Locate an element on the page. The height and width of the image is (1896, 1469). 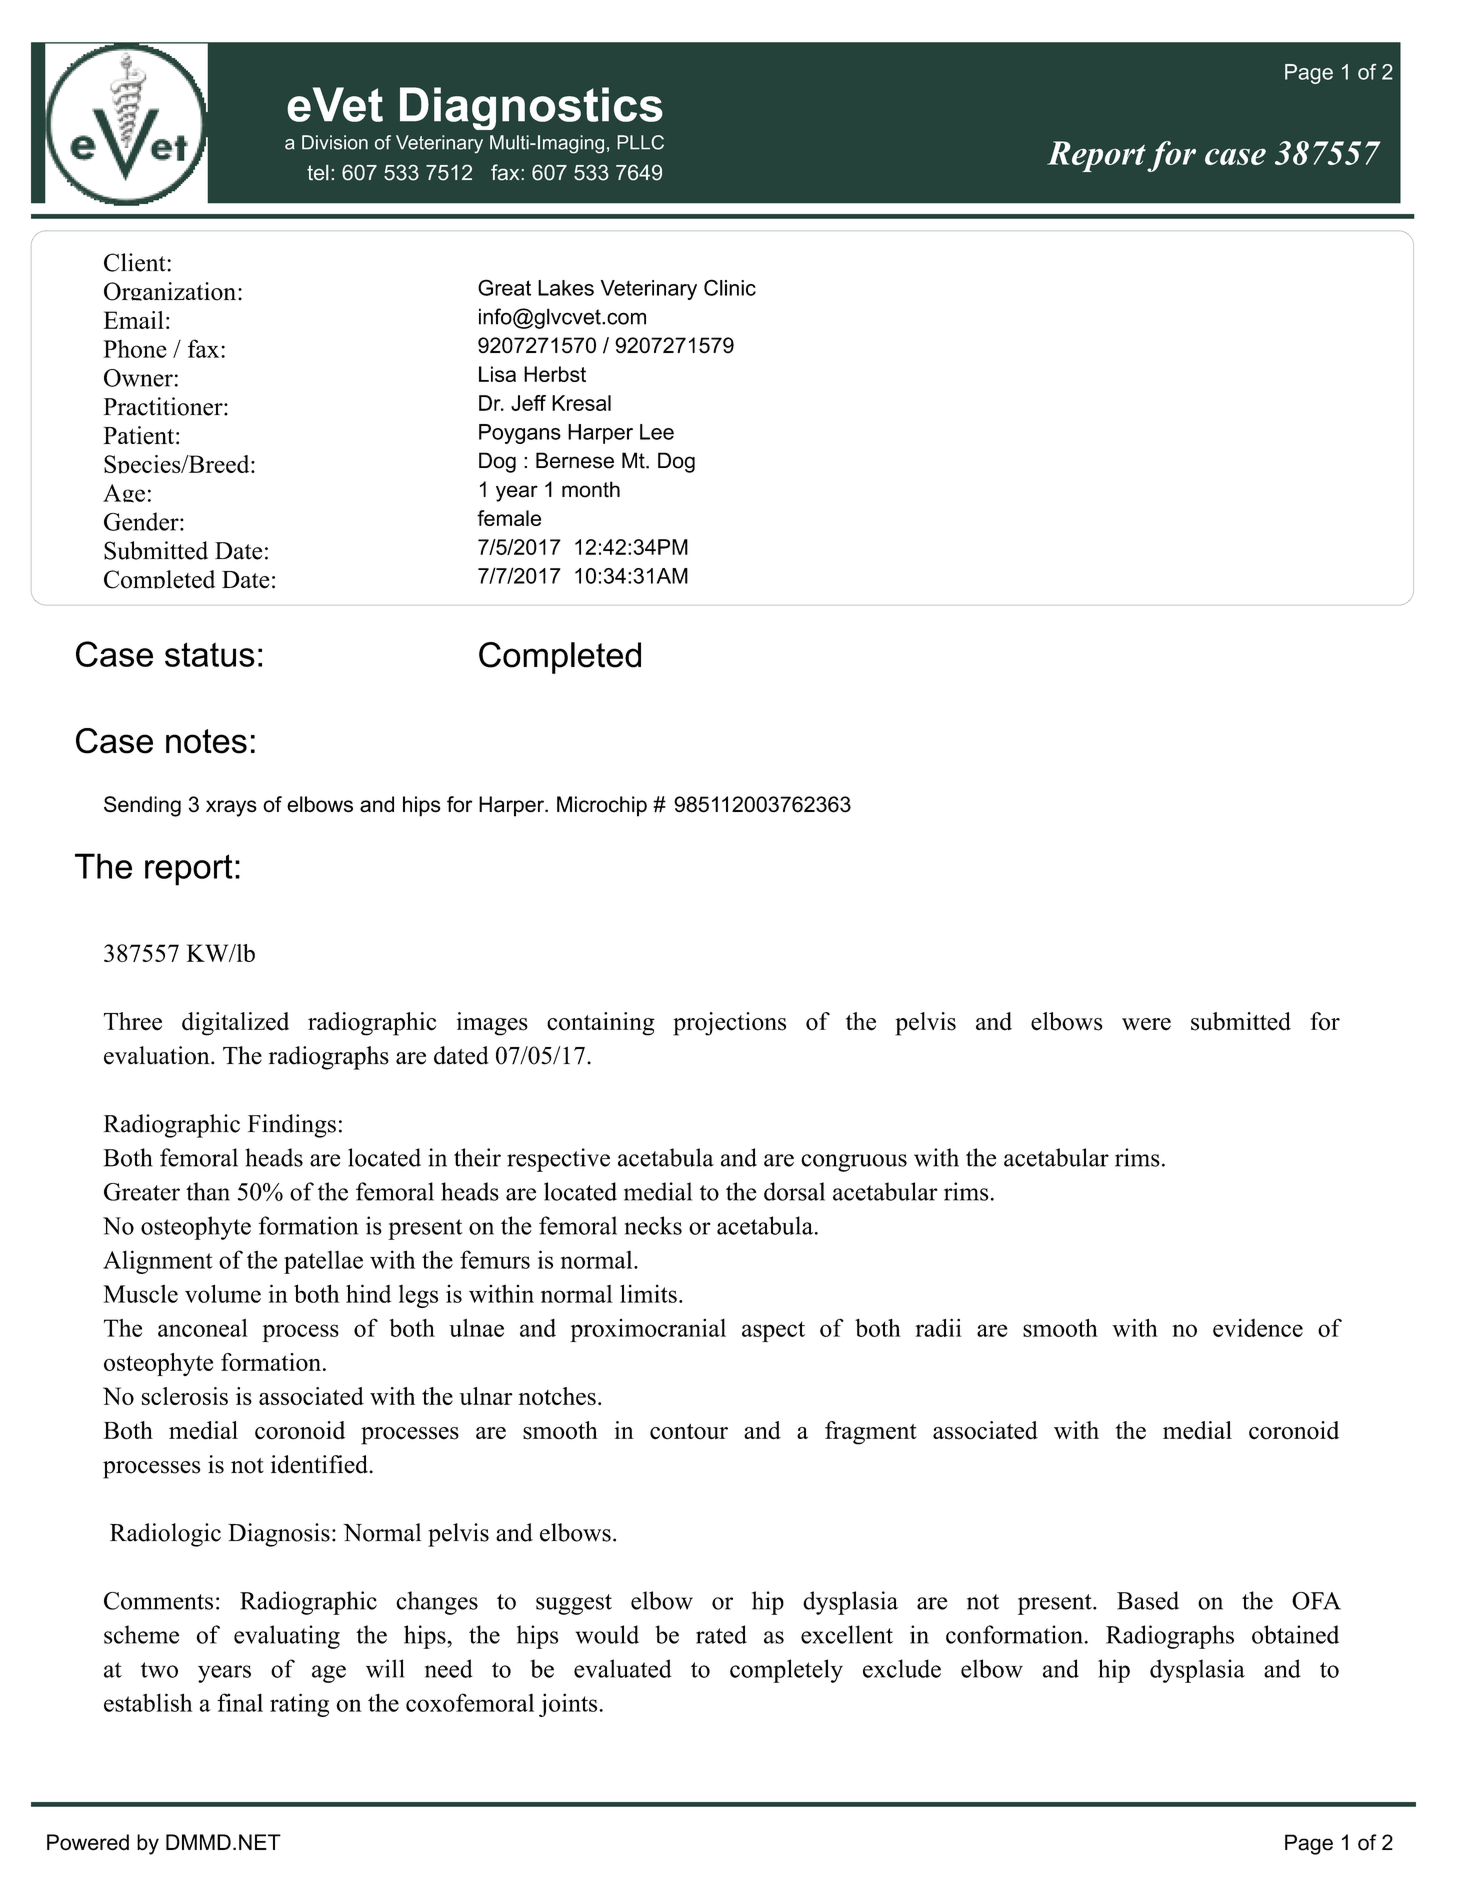
PLLC is located at coordinates (640, 142).
